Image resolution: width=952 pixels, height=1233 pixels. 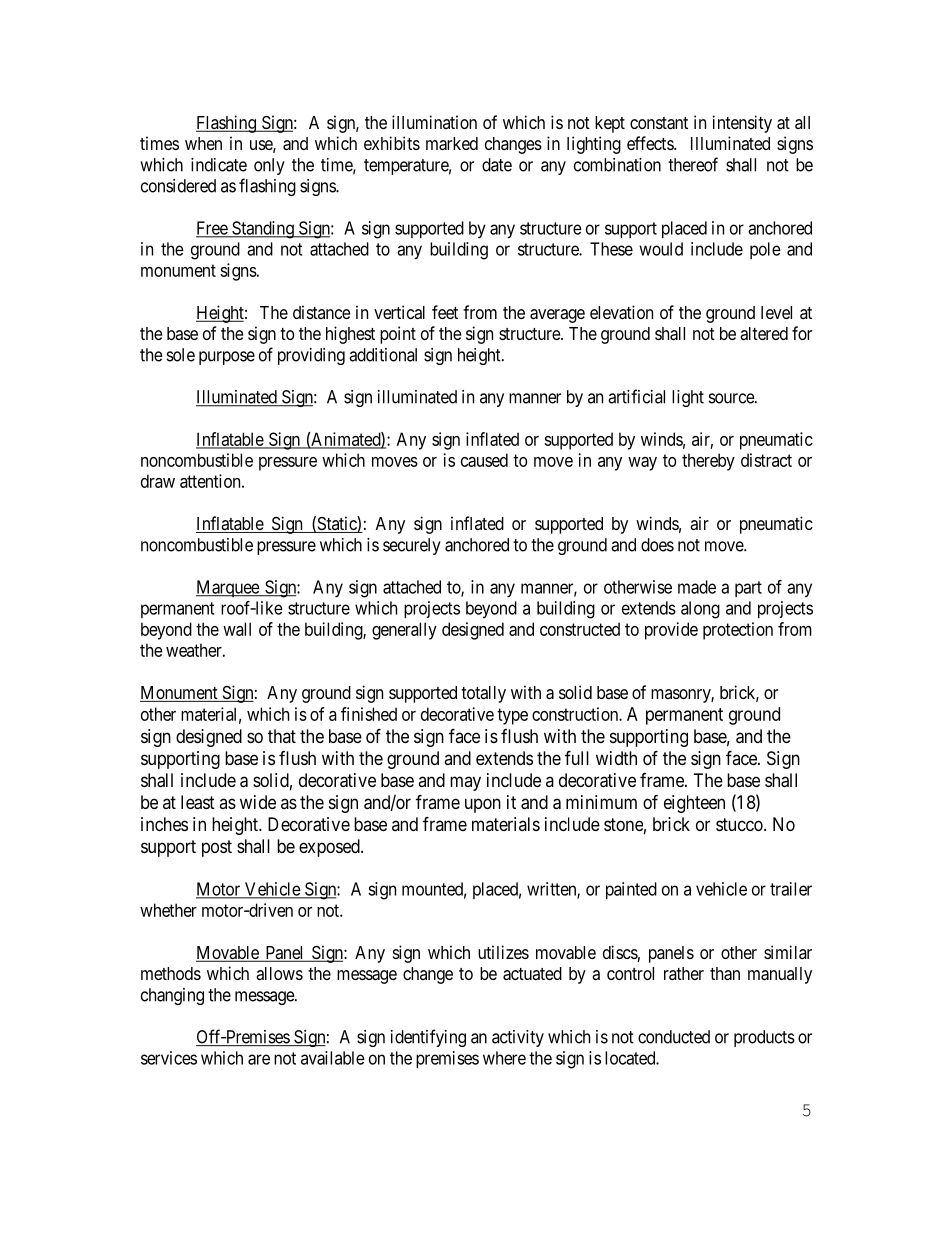 I want to click on part, so click(x=748, y=589).
